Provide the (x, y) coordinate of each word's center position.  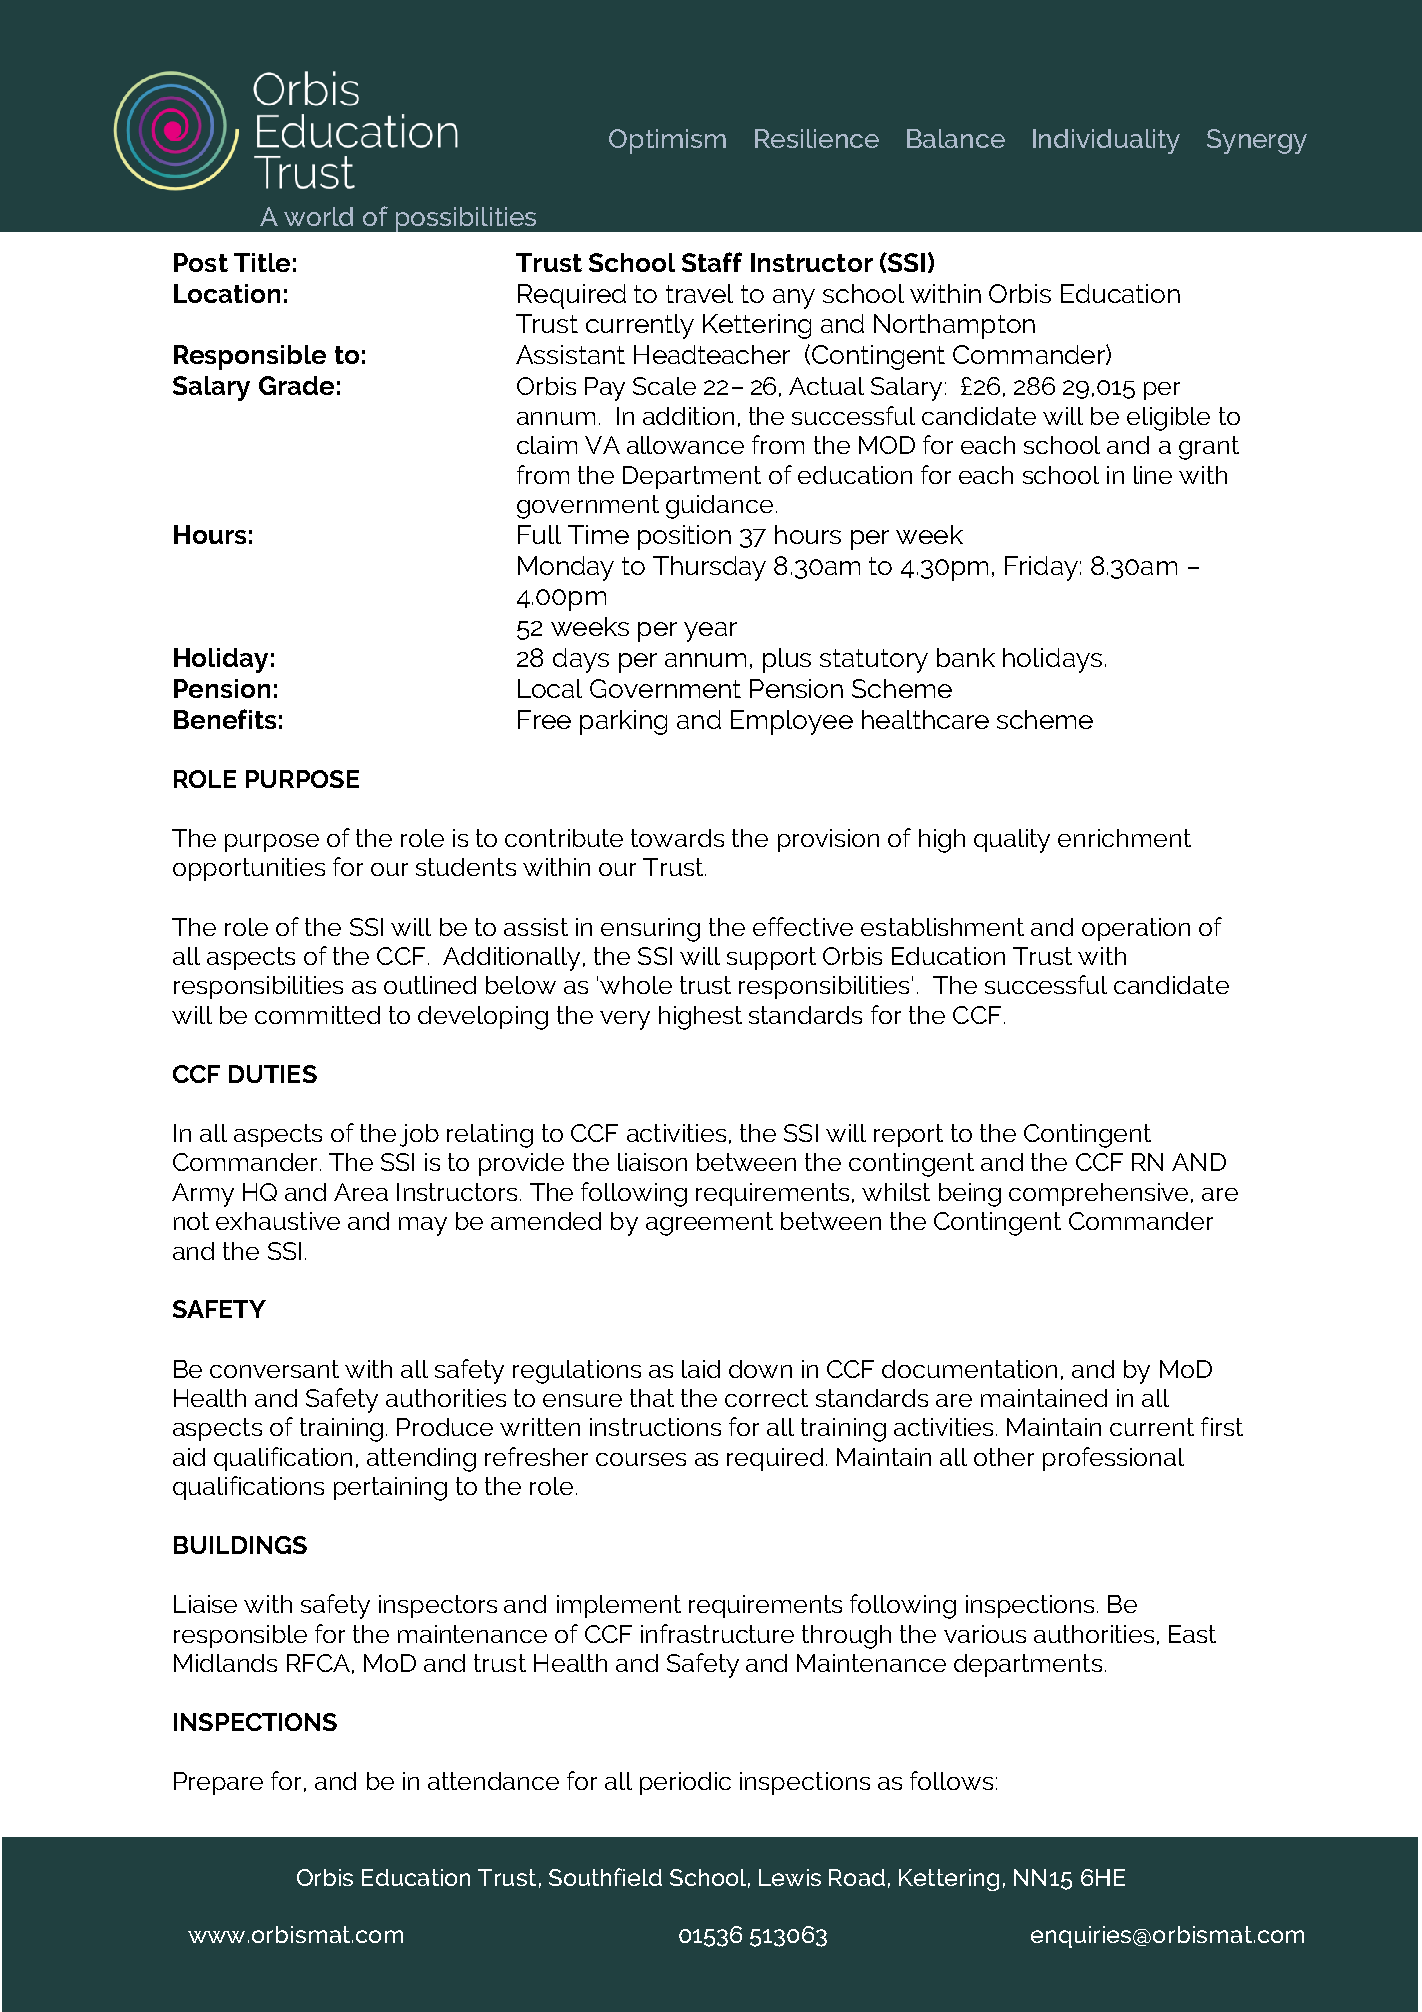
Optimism (667, 141)
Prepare (218, 1783)
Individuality (1106, 141)
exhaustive (278, 1221)
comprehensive (1098, 1194)
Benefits (225, 719)
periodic (685, 1783)
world (318, 216)
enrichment (1124, 838)
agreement (709, 1224)
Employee (792, 722)
